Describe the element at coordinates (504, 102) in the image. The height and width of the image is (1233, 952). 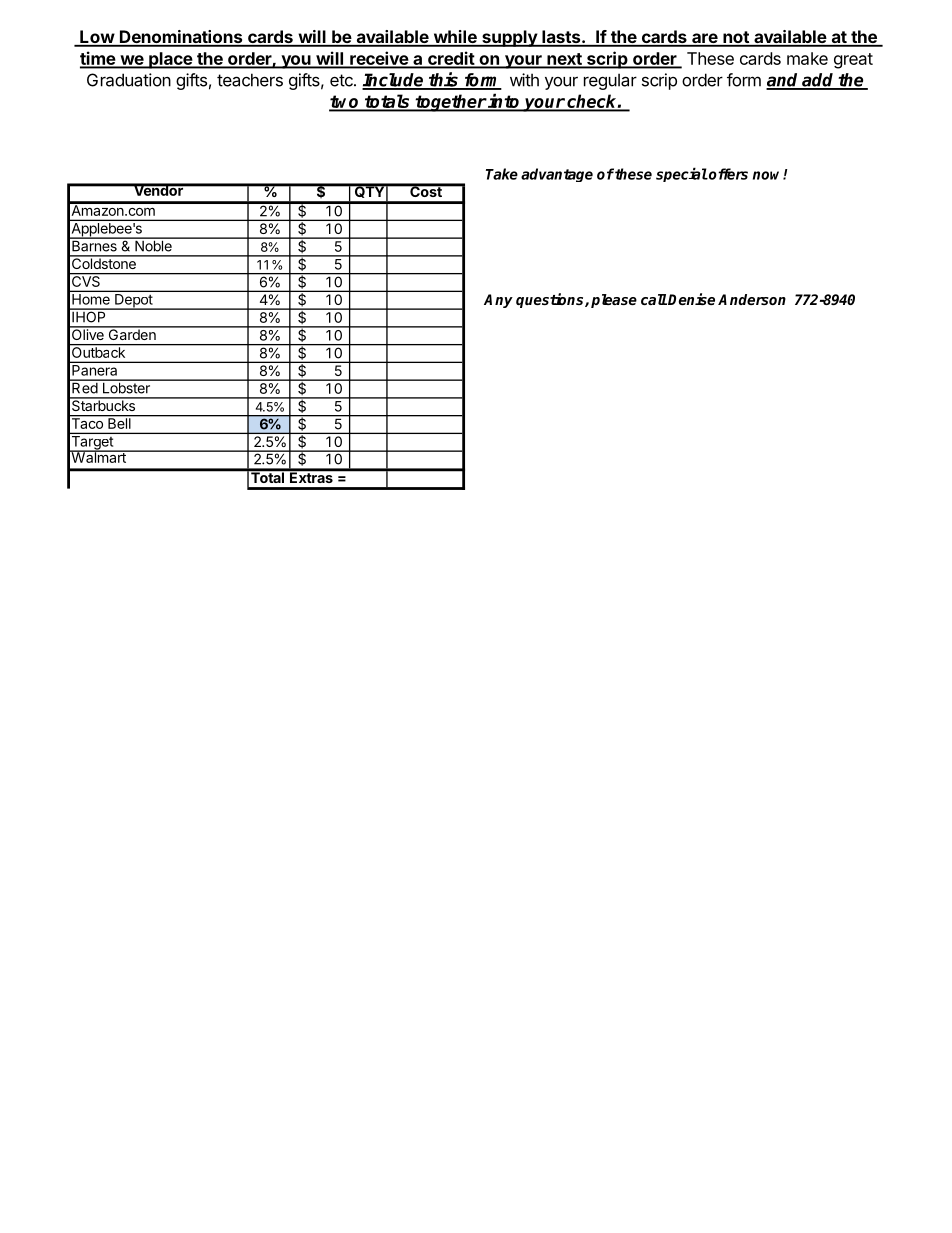
I see `into` at that location.
